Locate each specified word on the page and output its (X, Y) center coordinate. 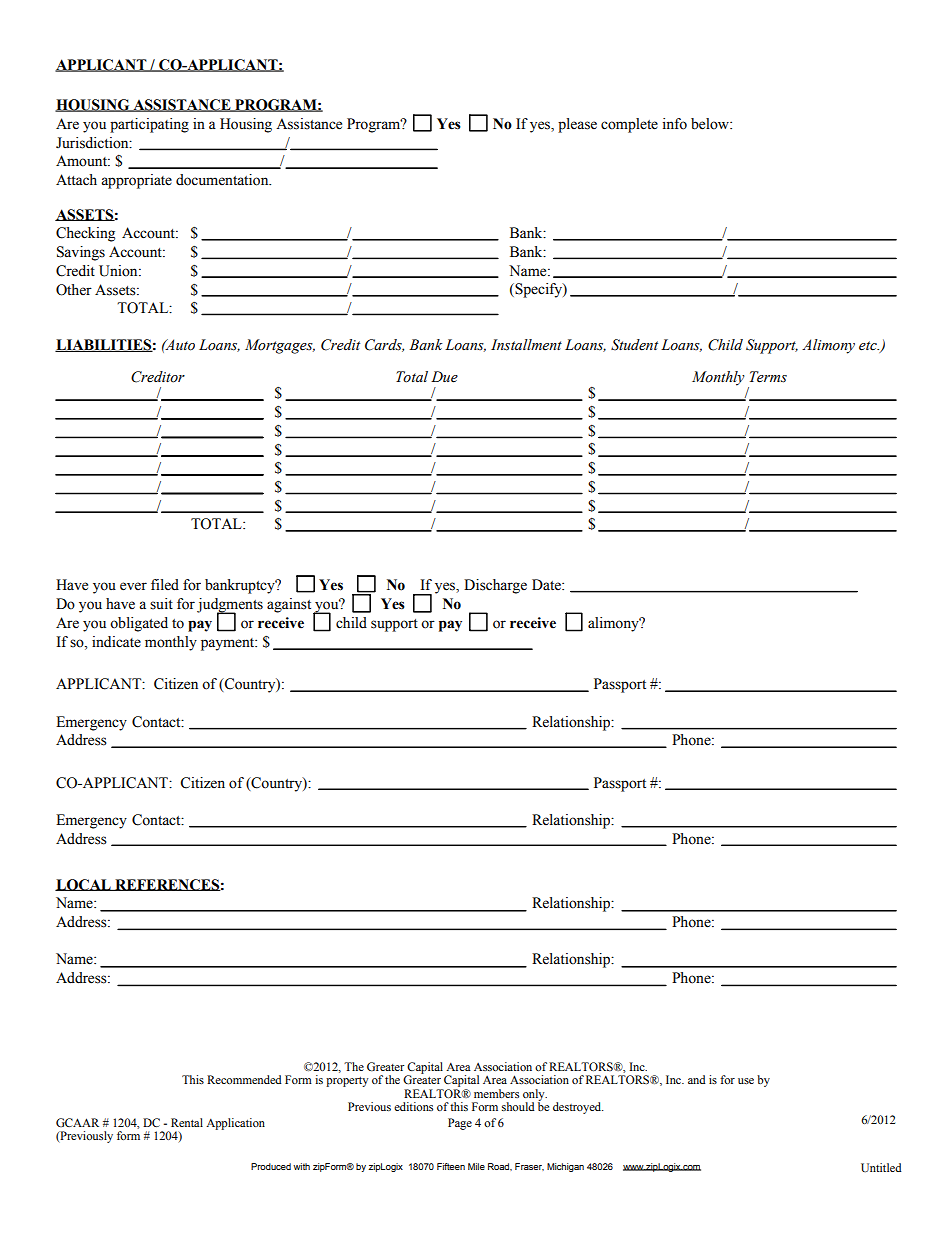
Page (460, 1124)
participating (149, 125)
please (577, 125)
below (711, 124)
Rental (187, 1122)
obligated (139, 624)
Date (547, 585)
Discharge (495, 586)
